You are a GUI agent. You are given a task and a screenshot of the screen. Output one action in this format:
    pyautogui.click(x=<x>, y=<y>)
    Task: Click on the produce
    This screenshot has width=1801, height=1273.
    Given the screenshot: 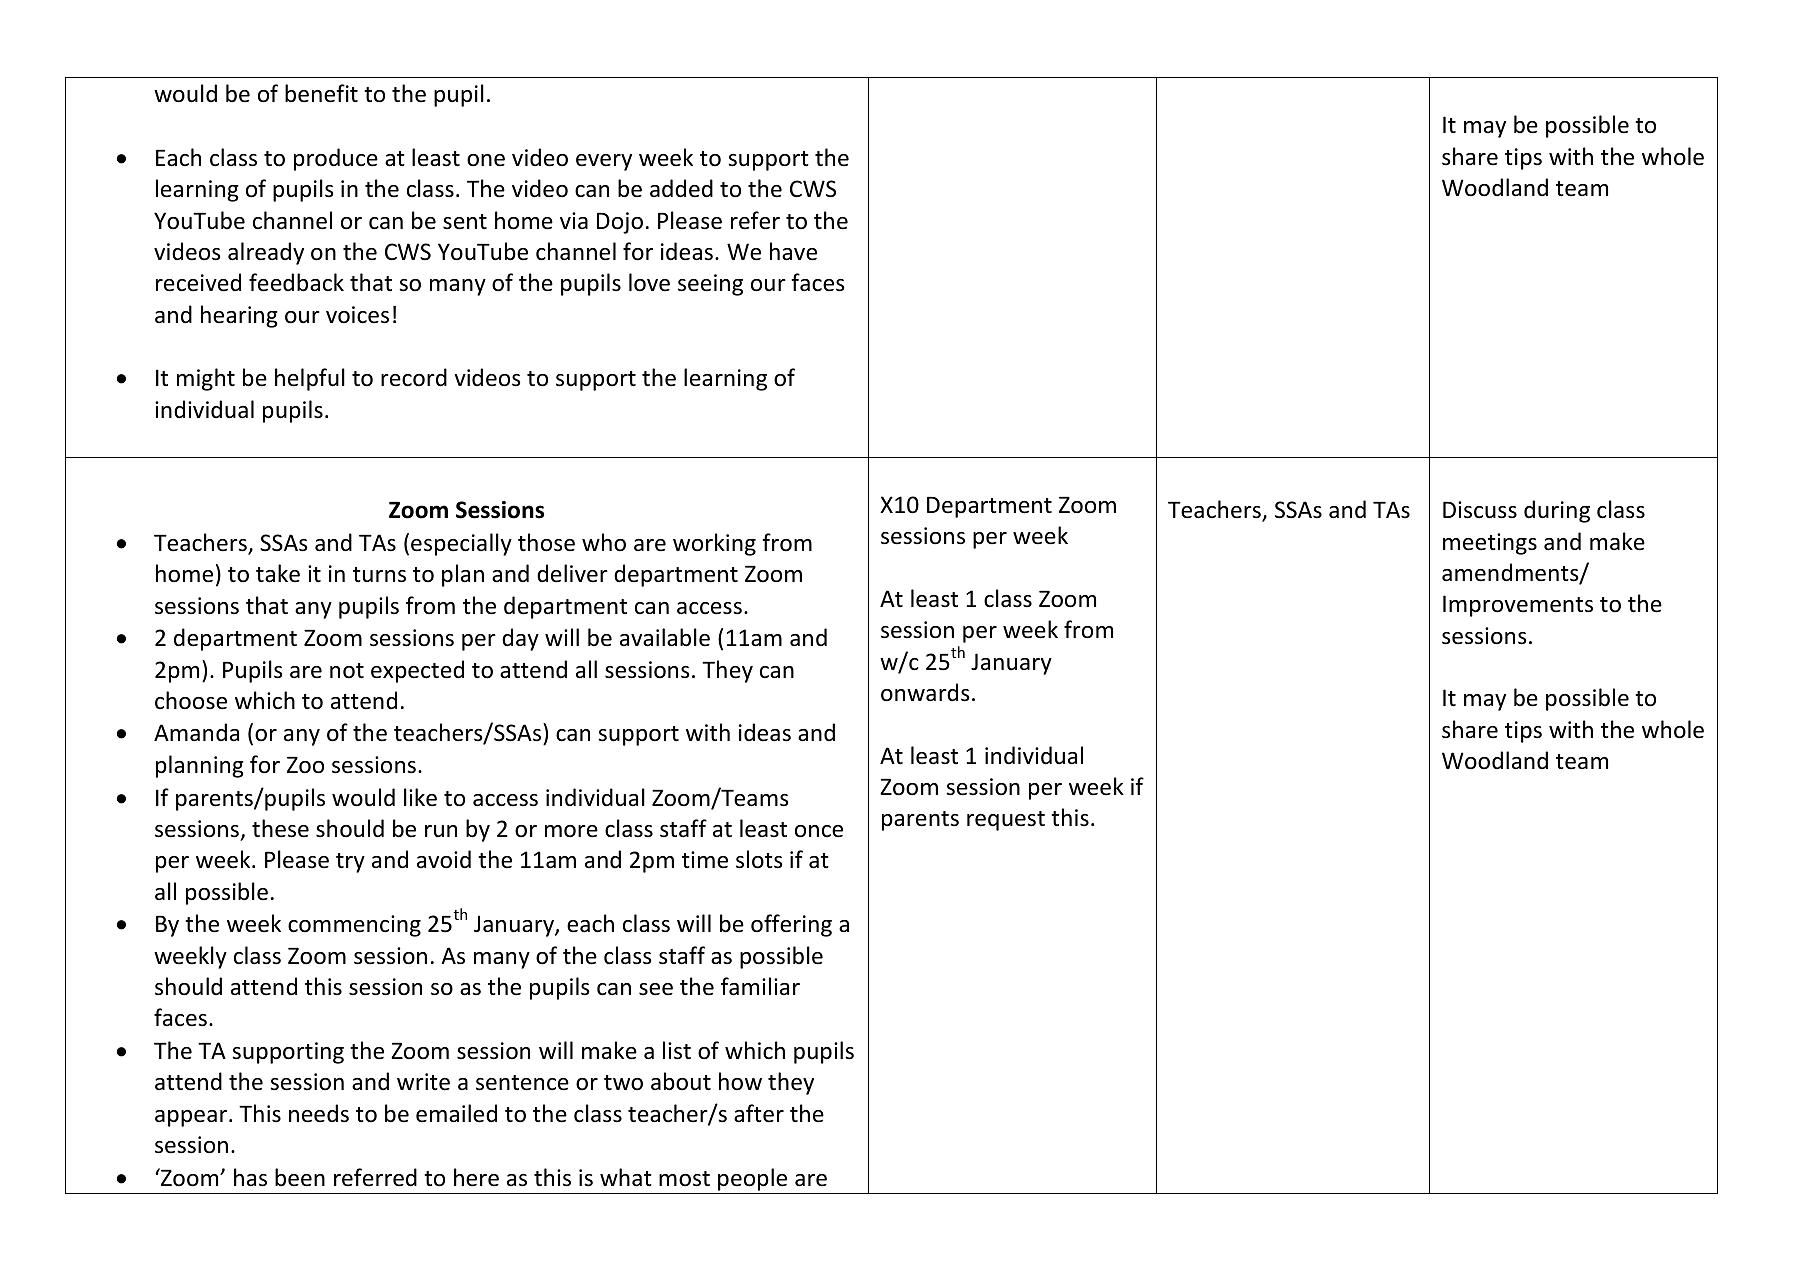 What is the action you would take?
    pyautogui.click(x=336, y=159)
